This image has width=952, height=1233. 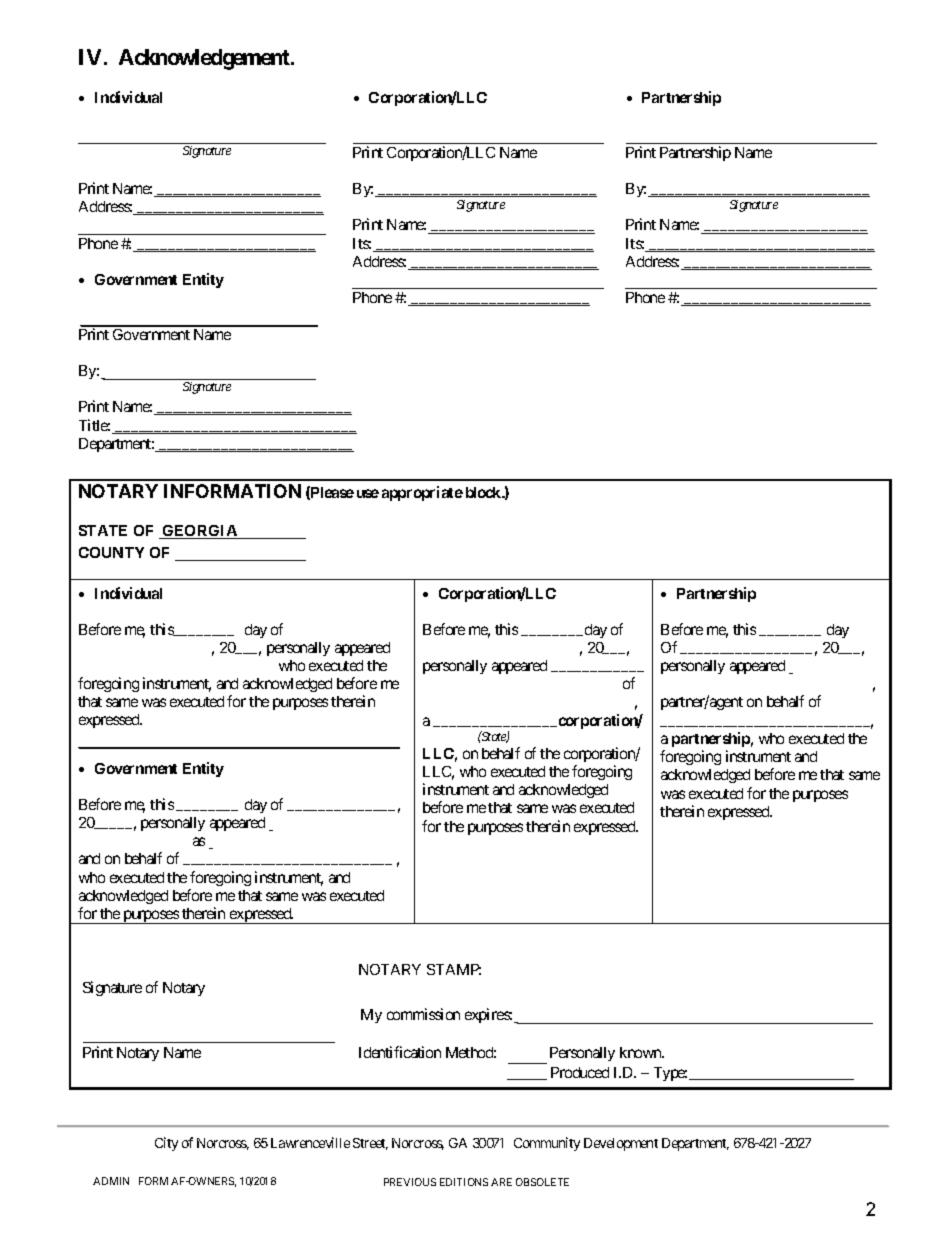 I want to click on Community, so click(x=547, y=1144).
